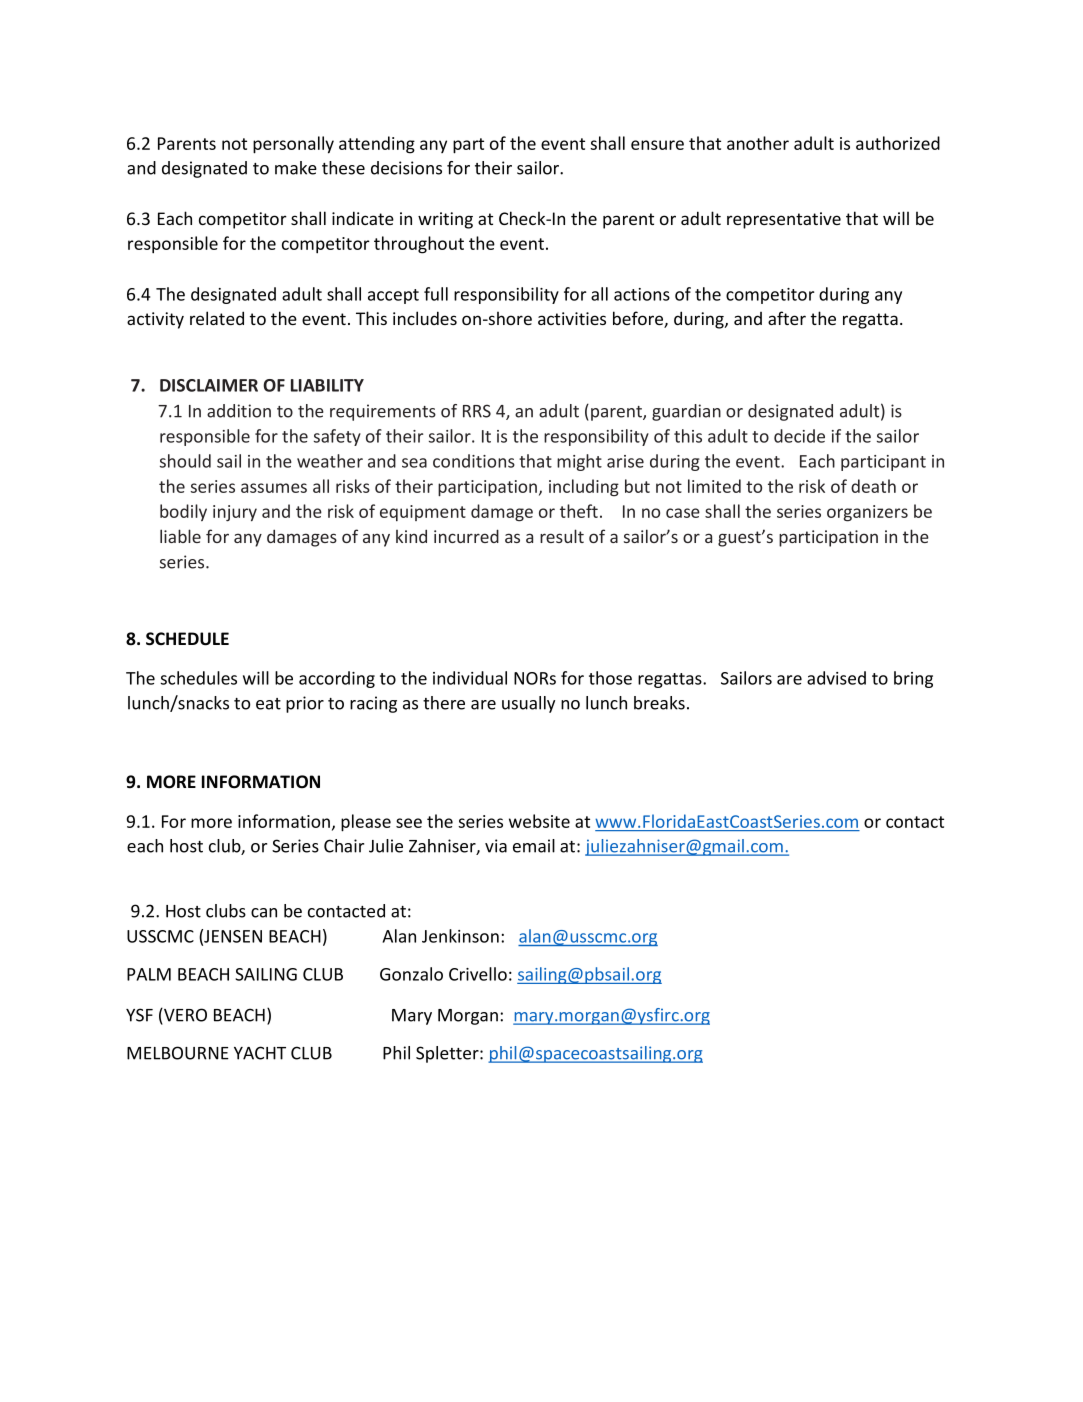  What do you see at coordinates (411, 974) in the page?
I see `Gonzalo` at bounding box center [411, 974].
